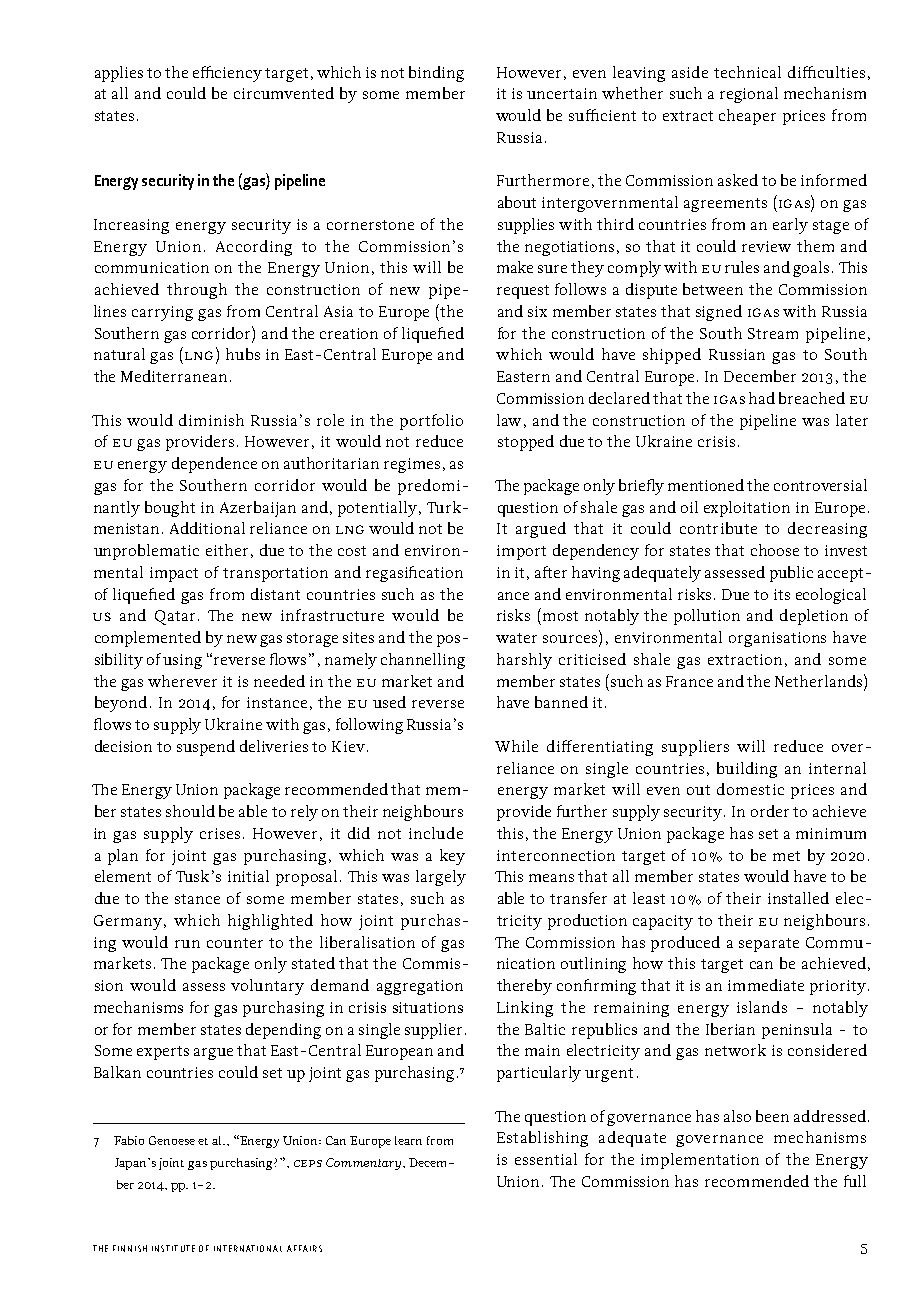 The image size is (924, 1308). I want to click on cheaper, so click(747, 117).
